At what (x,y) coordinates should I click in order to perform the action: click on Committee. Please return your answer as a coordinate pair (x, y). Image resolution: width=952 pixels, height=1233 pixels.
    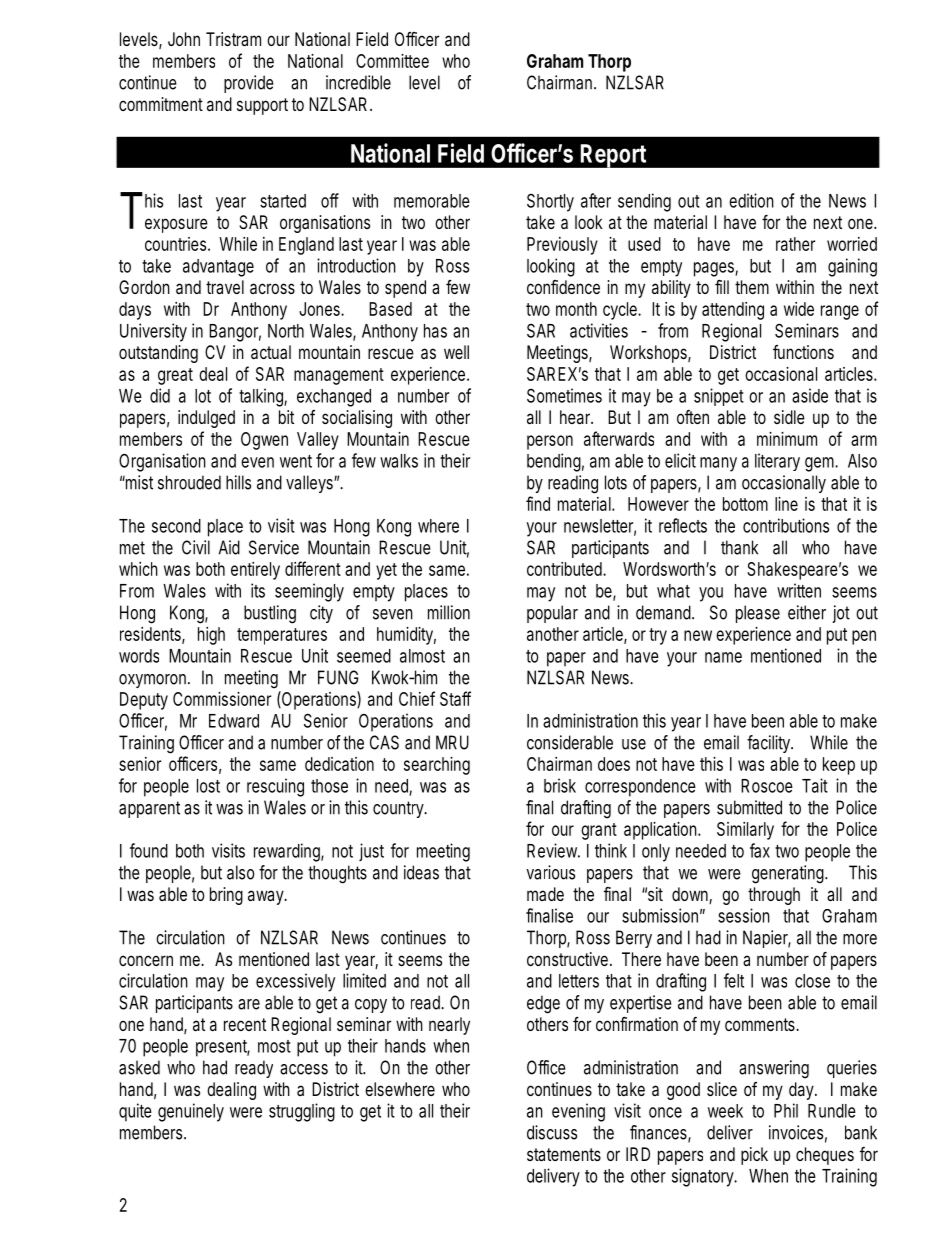
    Looking at the image, I should click on (392, 61).
